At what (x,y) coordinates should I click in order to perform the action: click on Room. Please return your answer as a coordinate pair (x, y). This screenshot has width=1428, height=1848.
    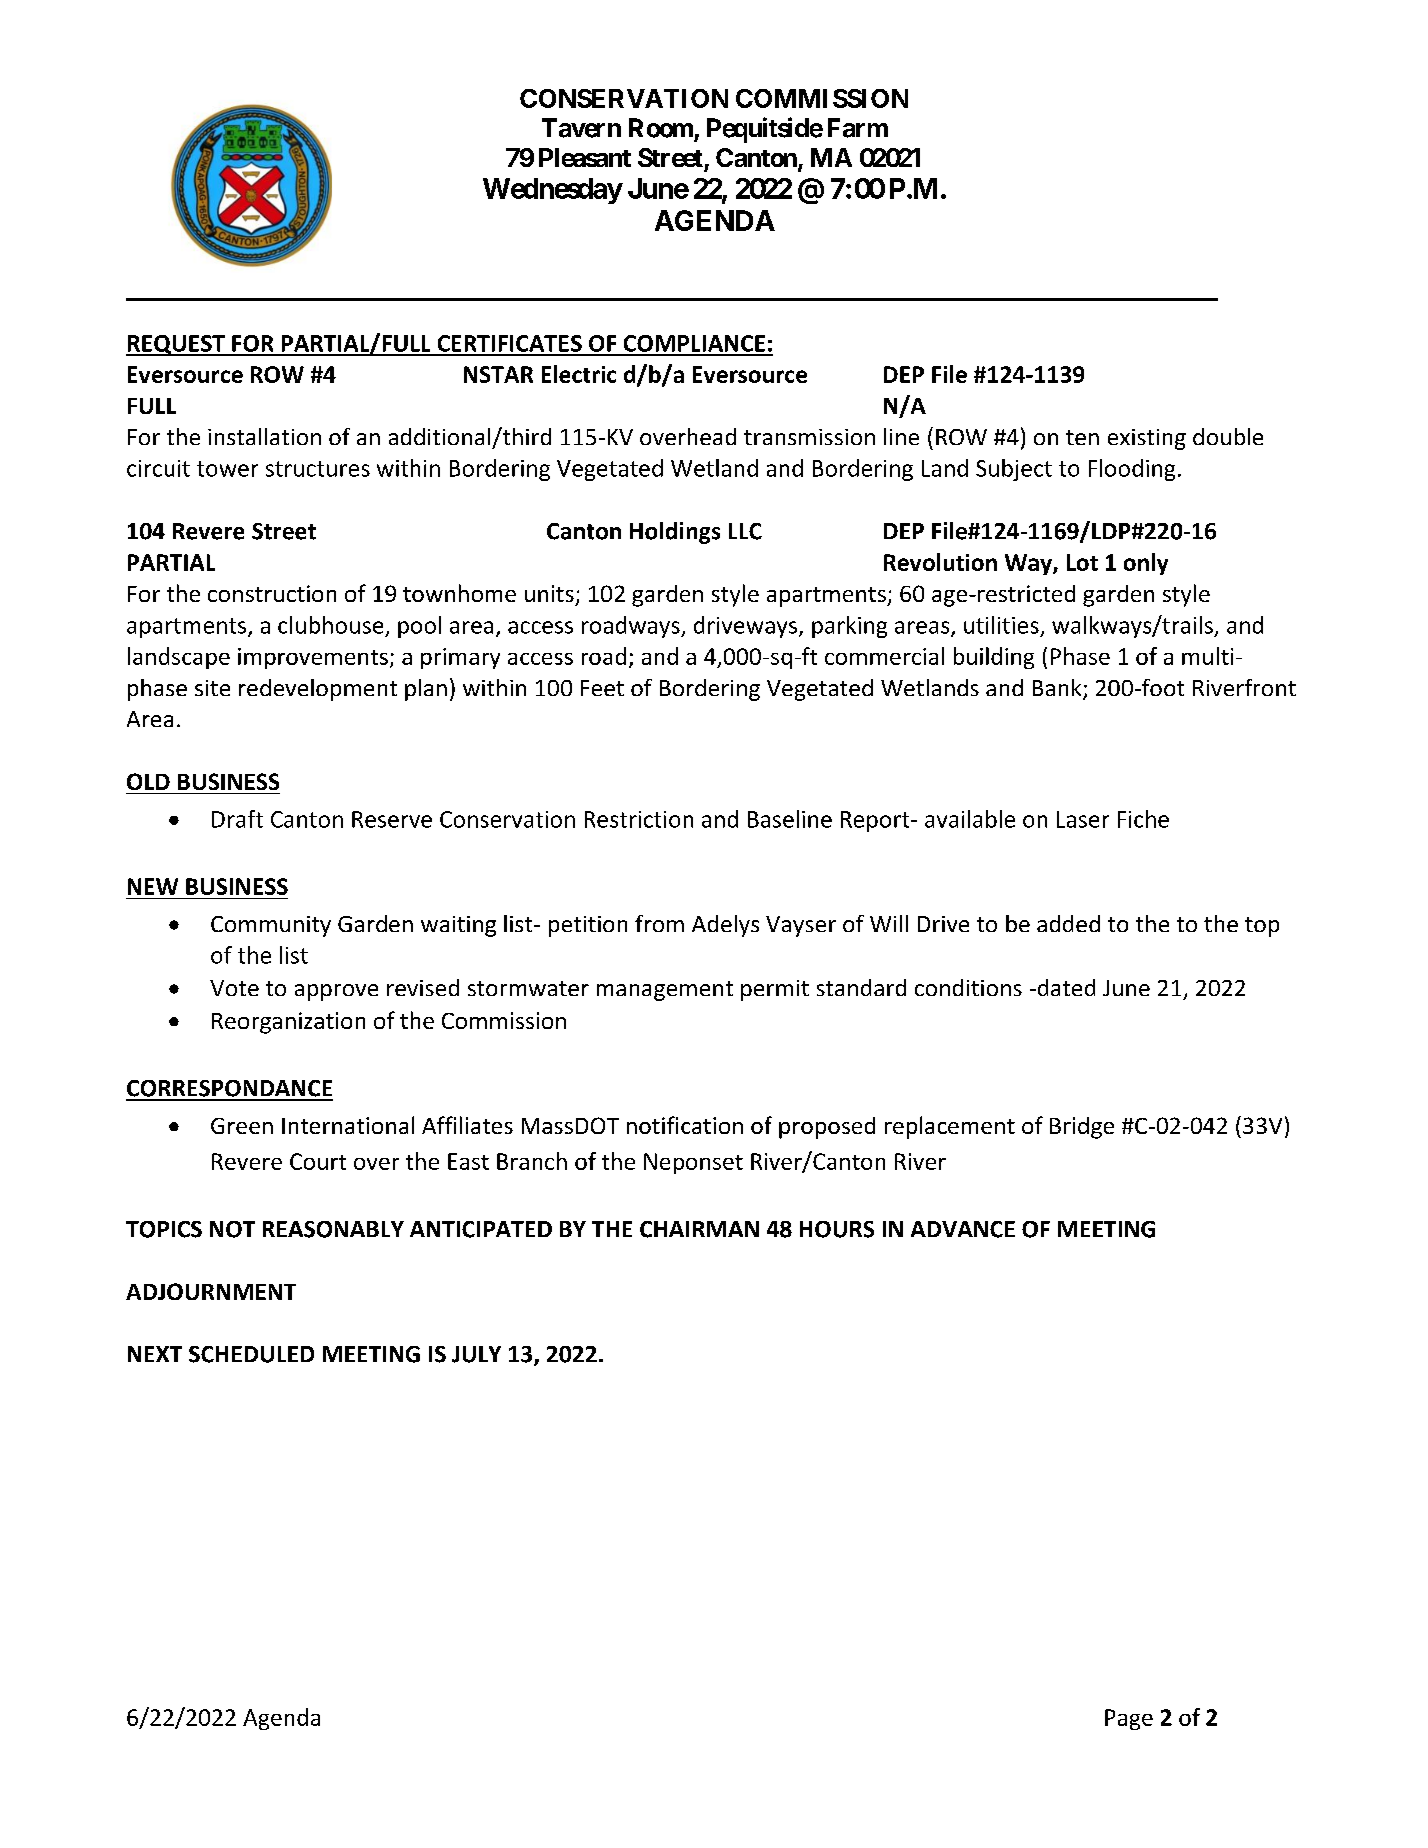
    Looking at the image, I should click on (661, 128).
